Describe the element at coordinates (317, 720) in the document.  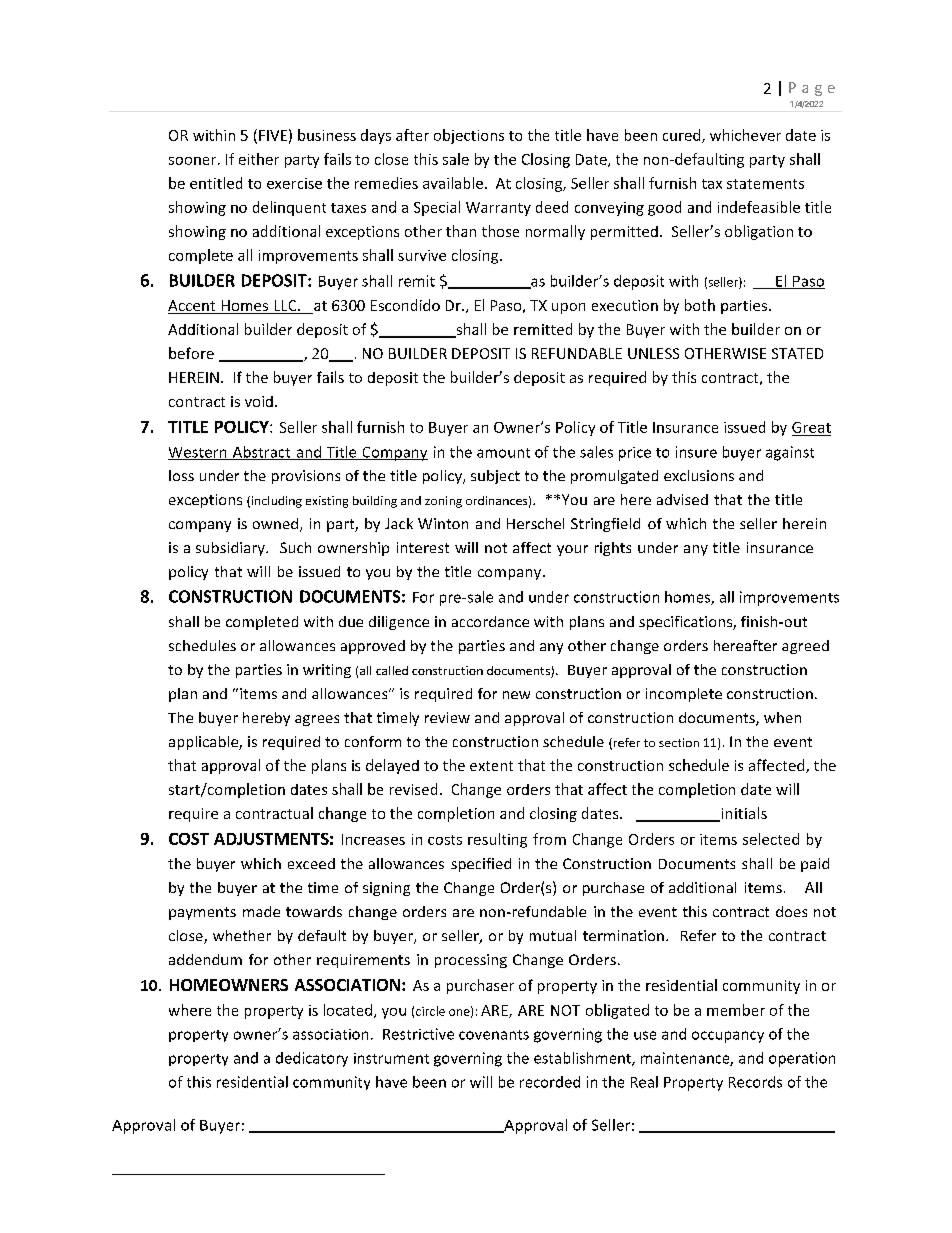
I see `agrees` at that location.
